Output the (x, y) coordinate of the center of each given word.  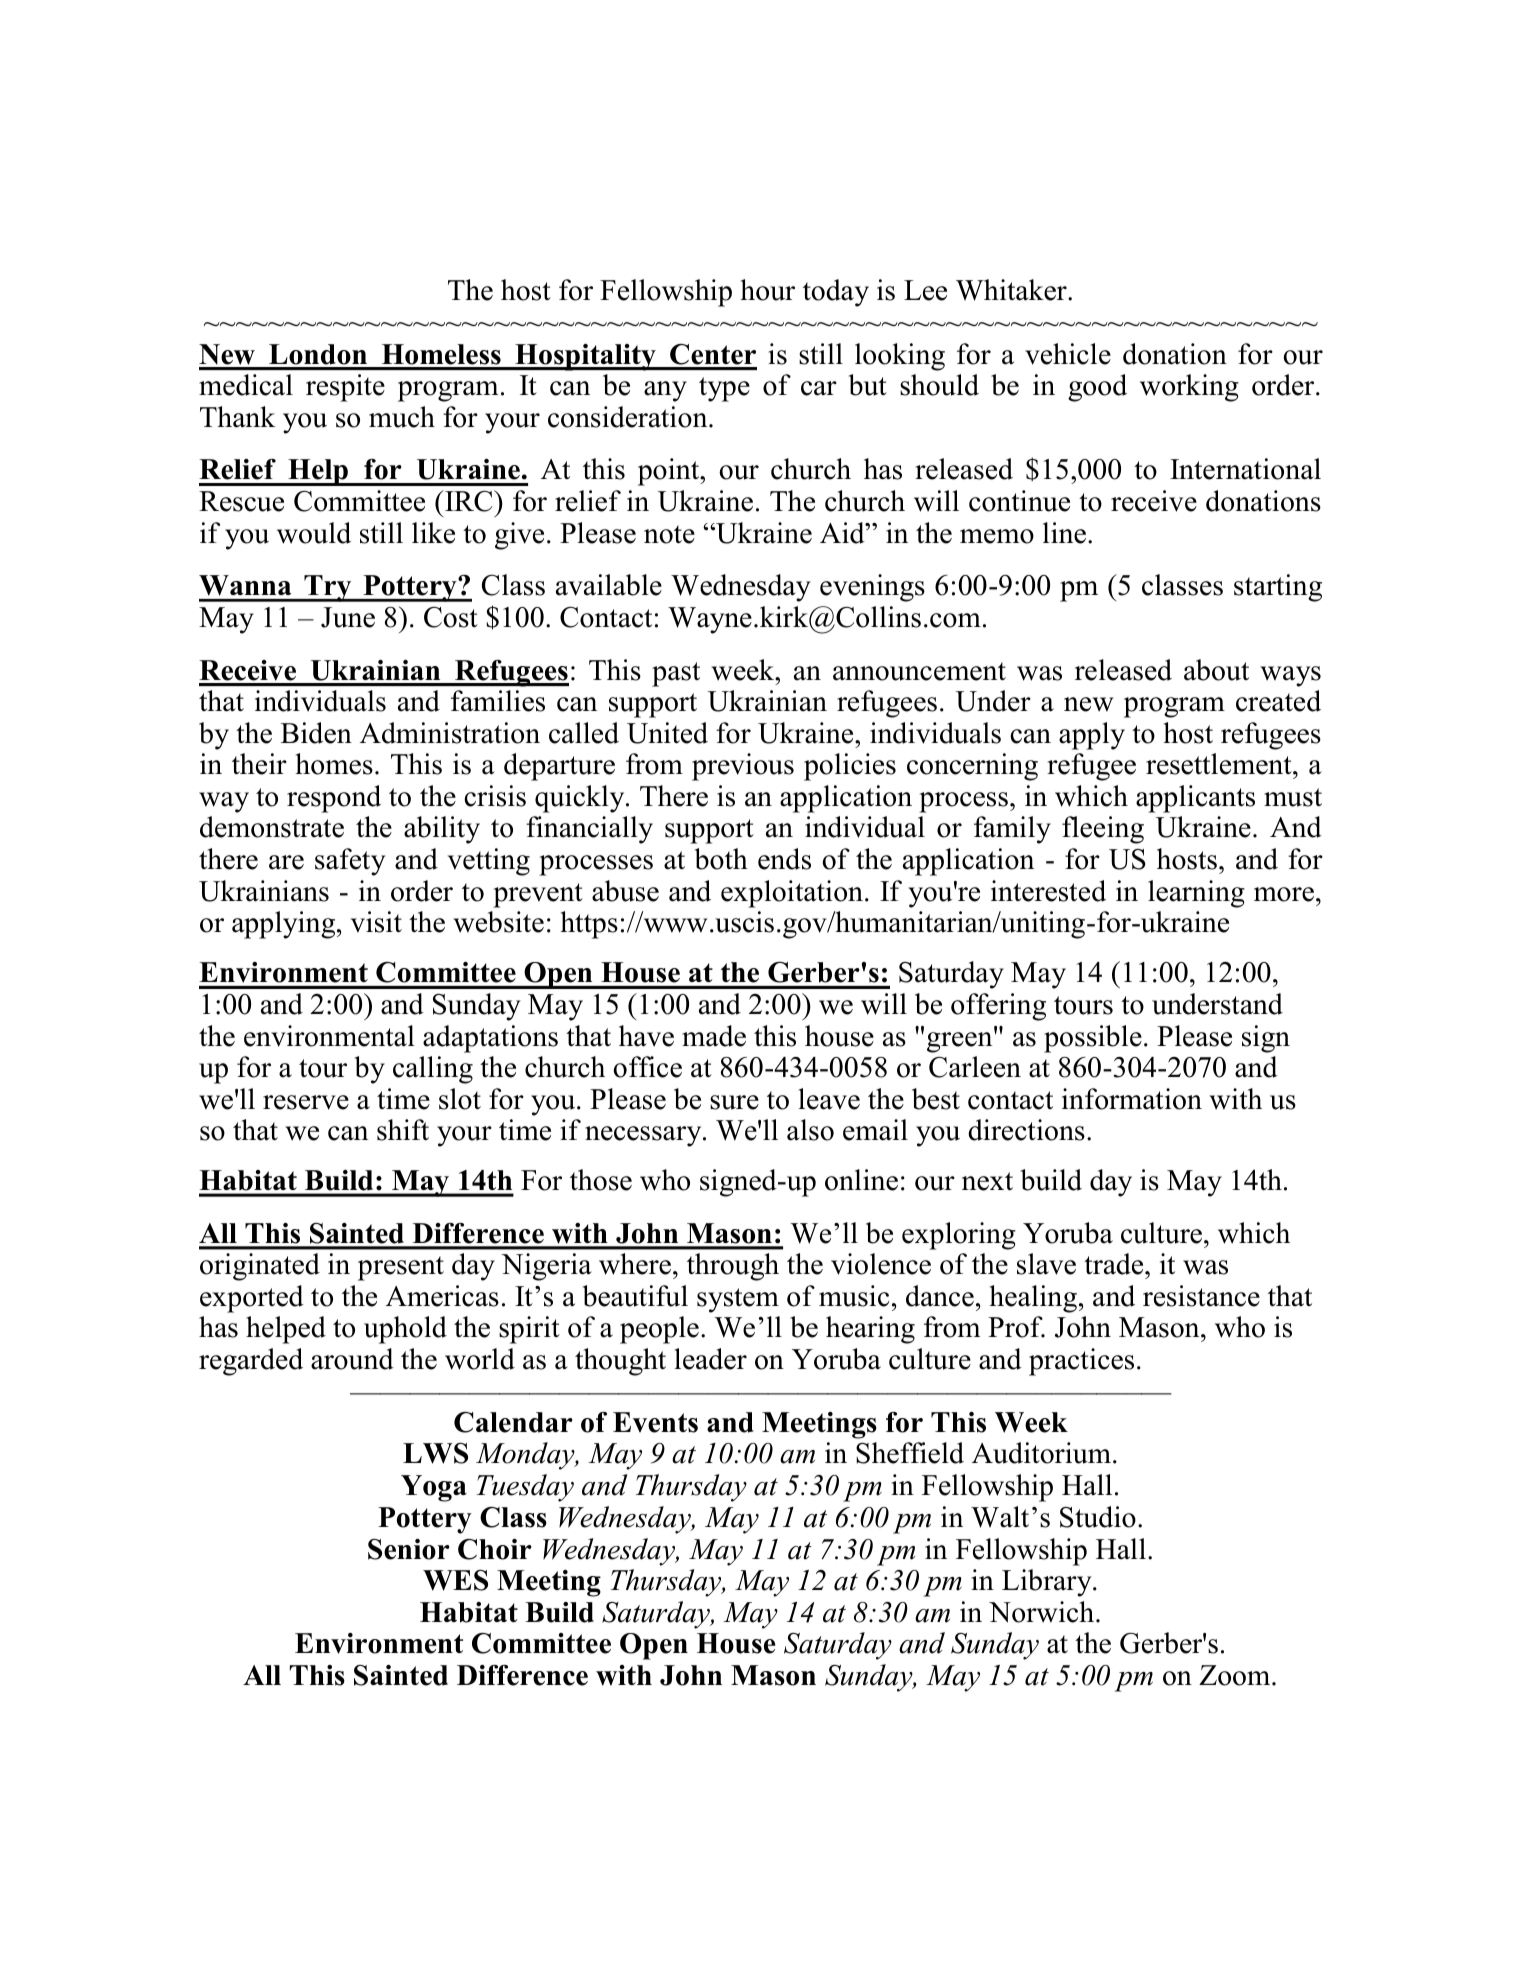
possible (1093, 1039)
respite (345, 388)
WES (455, 1580)
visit (376, 922)
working (1189, 388)
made (714, 1036)
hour (767, 290)
